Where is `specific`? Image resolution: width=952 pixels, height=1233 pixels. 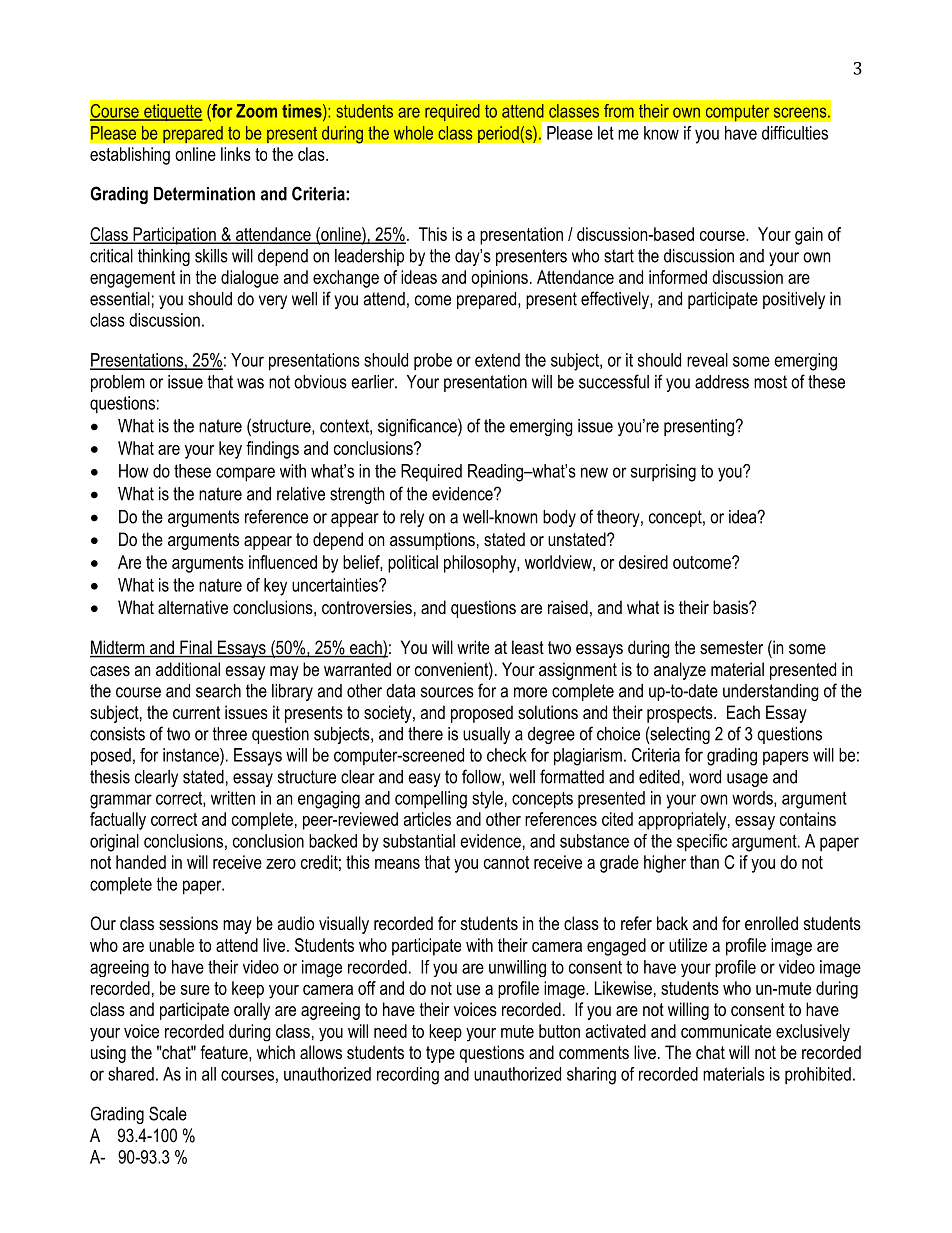 specific is located at coordinates (702, 843).
